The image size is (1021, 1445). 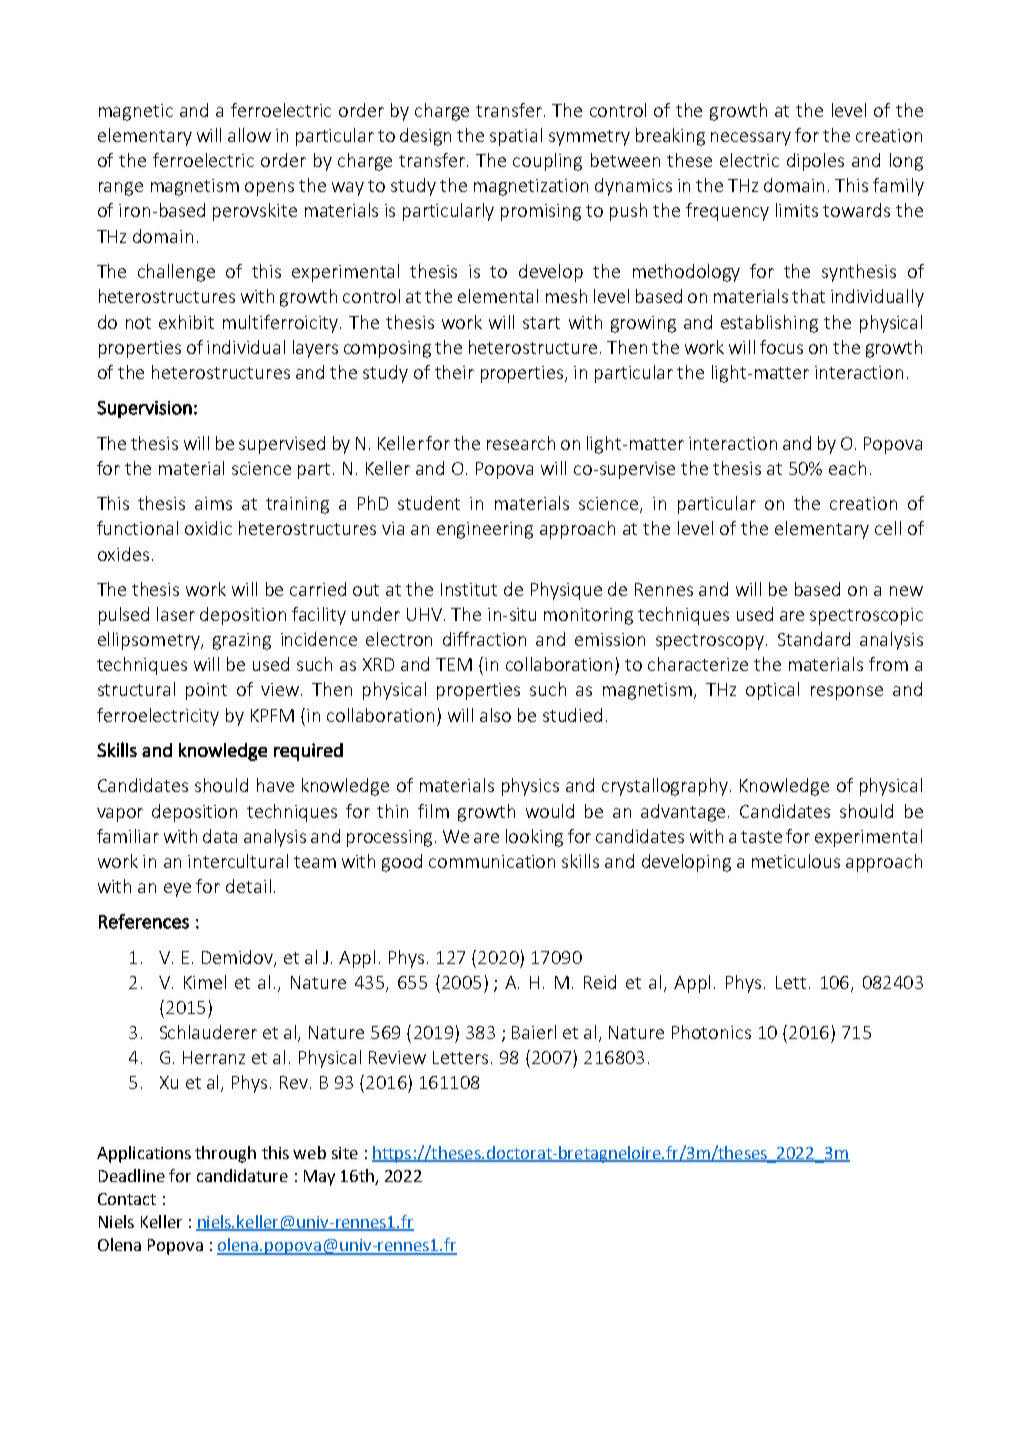 What do you see at coordinates (815, 162) in the page?
I see `dipoles` at bounding box center [815, 162].
